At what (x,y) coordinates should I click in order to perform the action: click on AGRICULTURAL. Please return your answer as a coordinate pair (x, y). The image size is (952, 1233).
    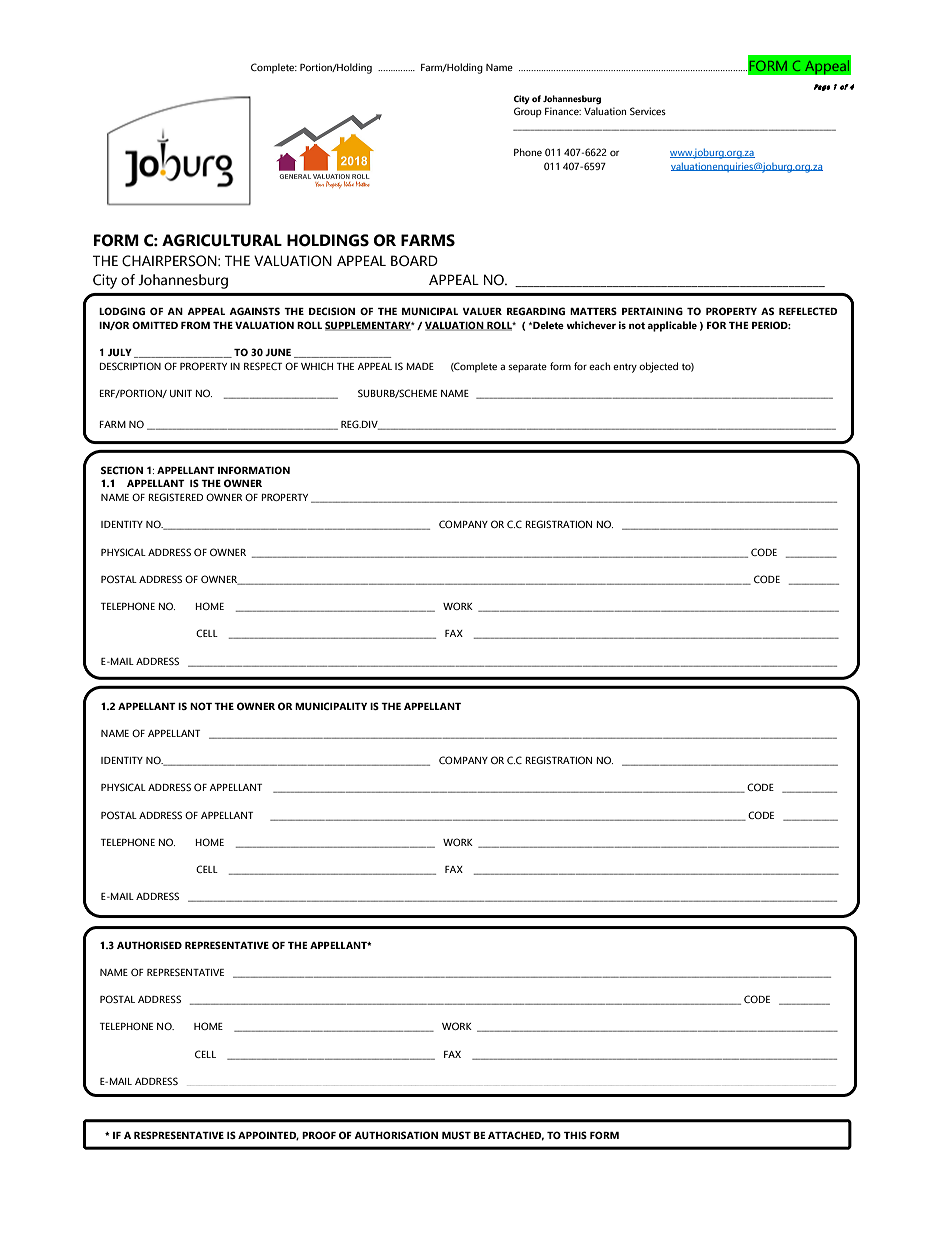
    Looking at the image, I should click on (222, 240).
